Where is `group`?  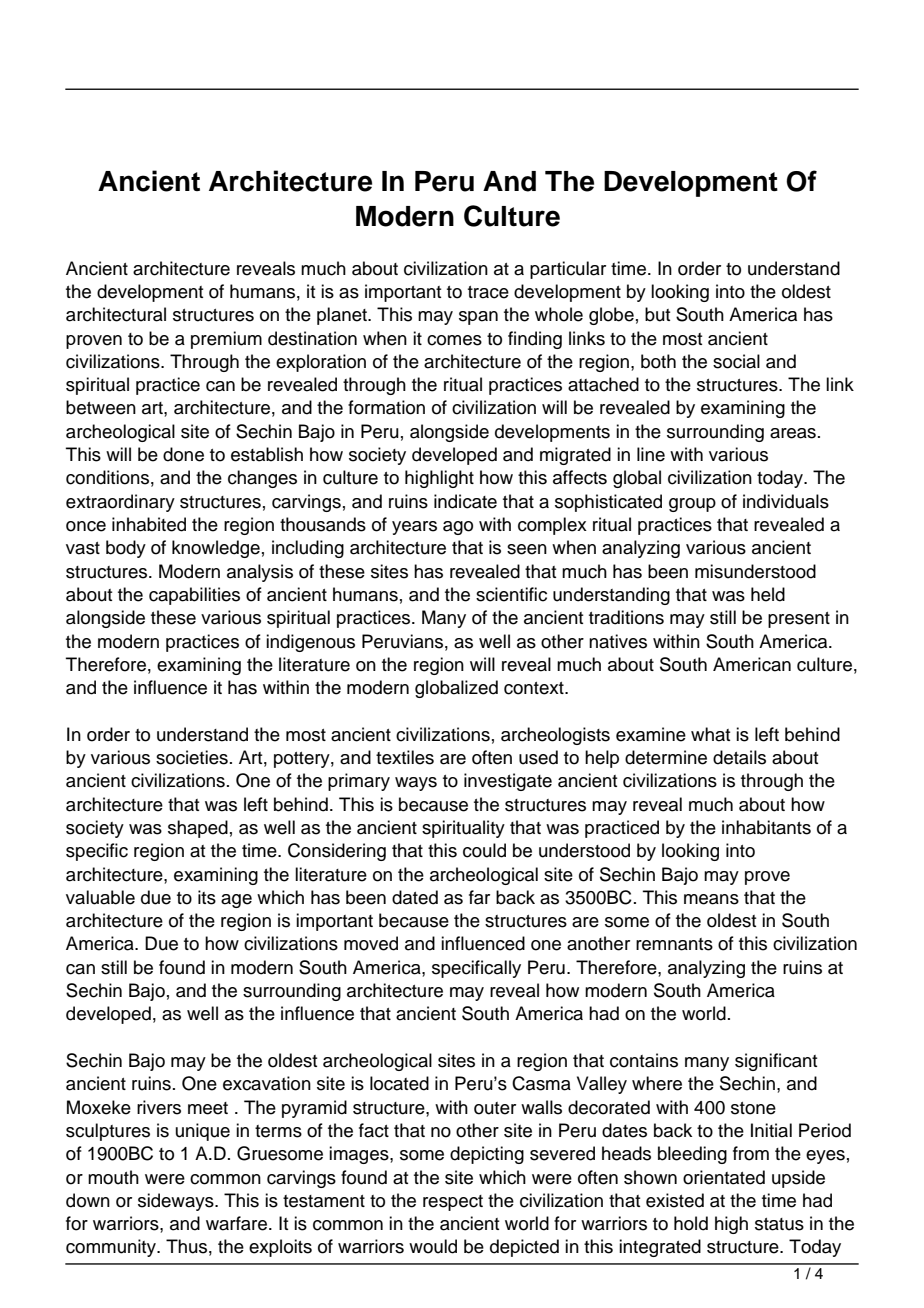 group is located at coordinates (692, 505).
